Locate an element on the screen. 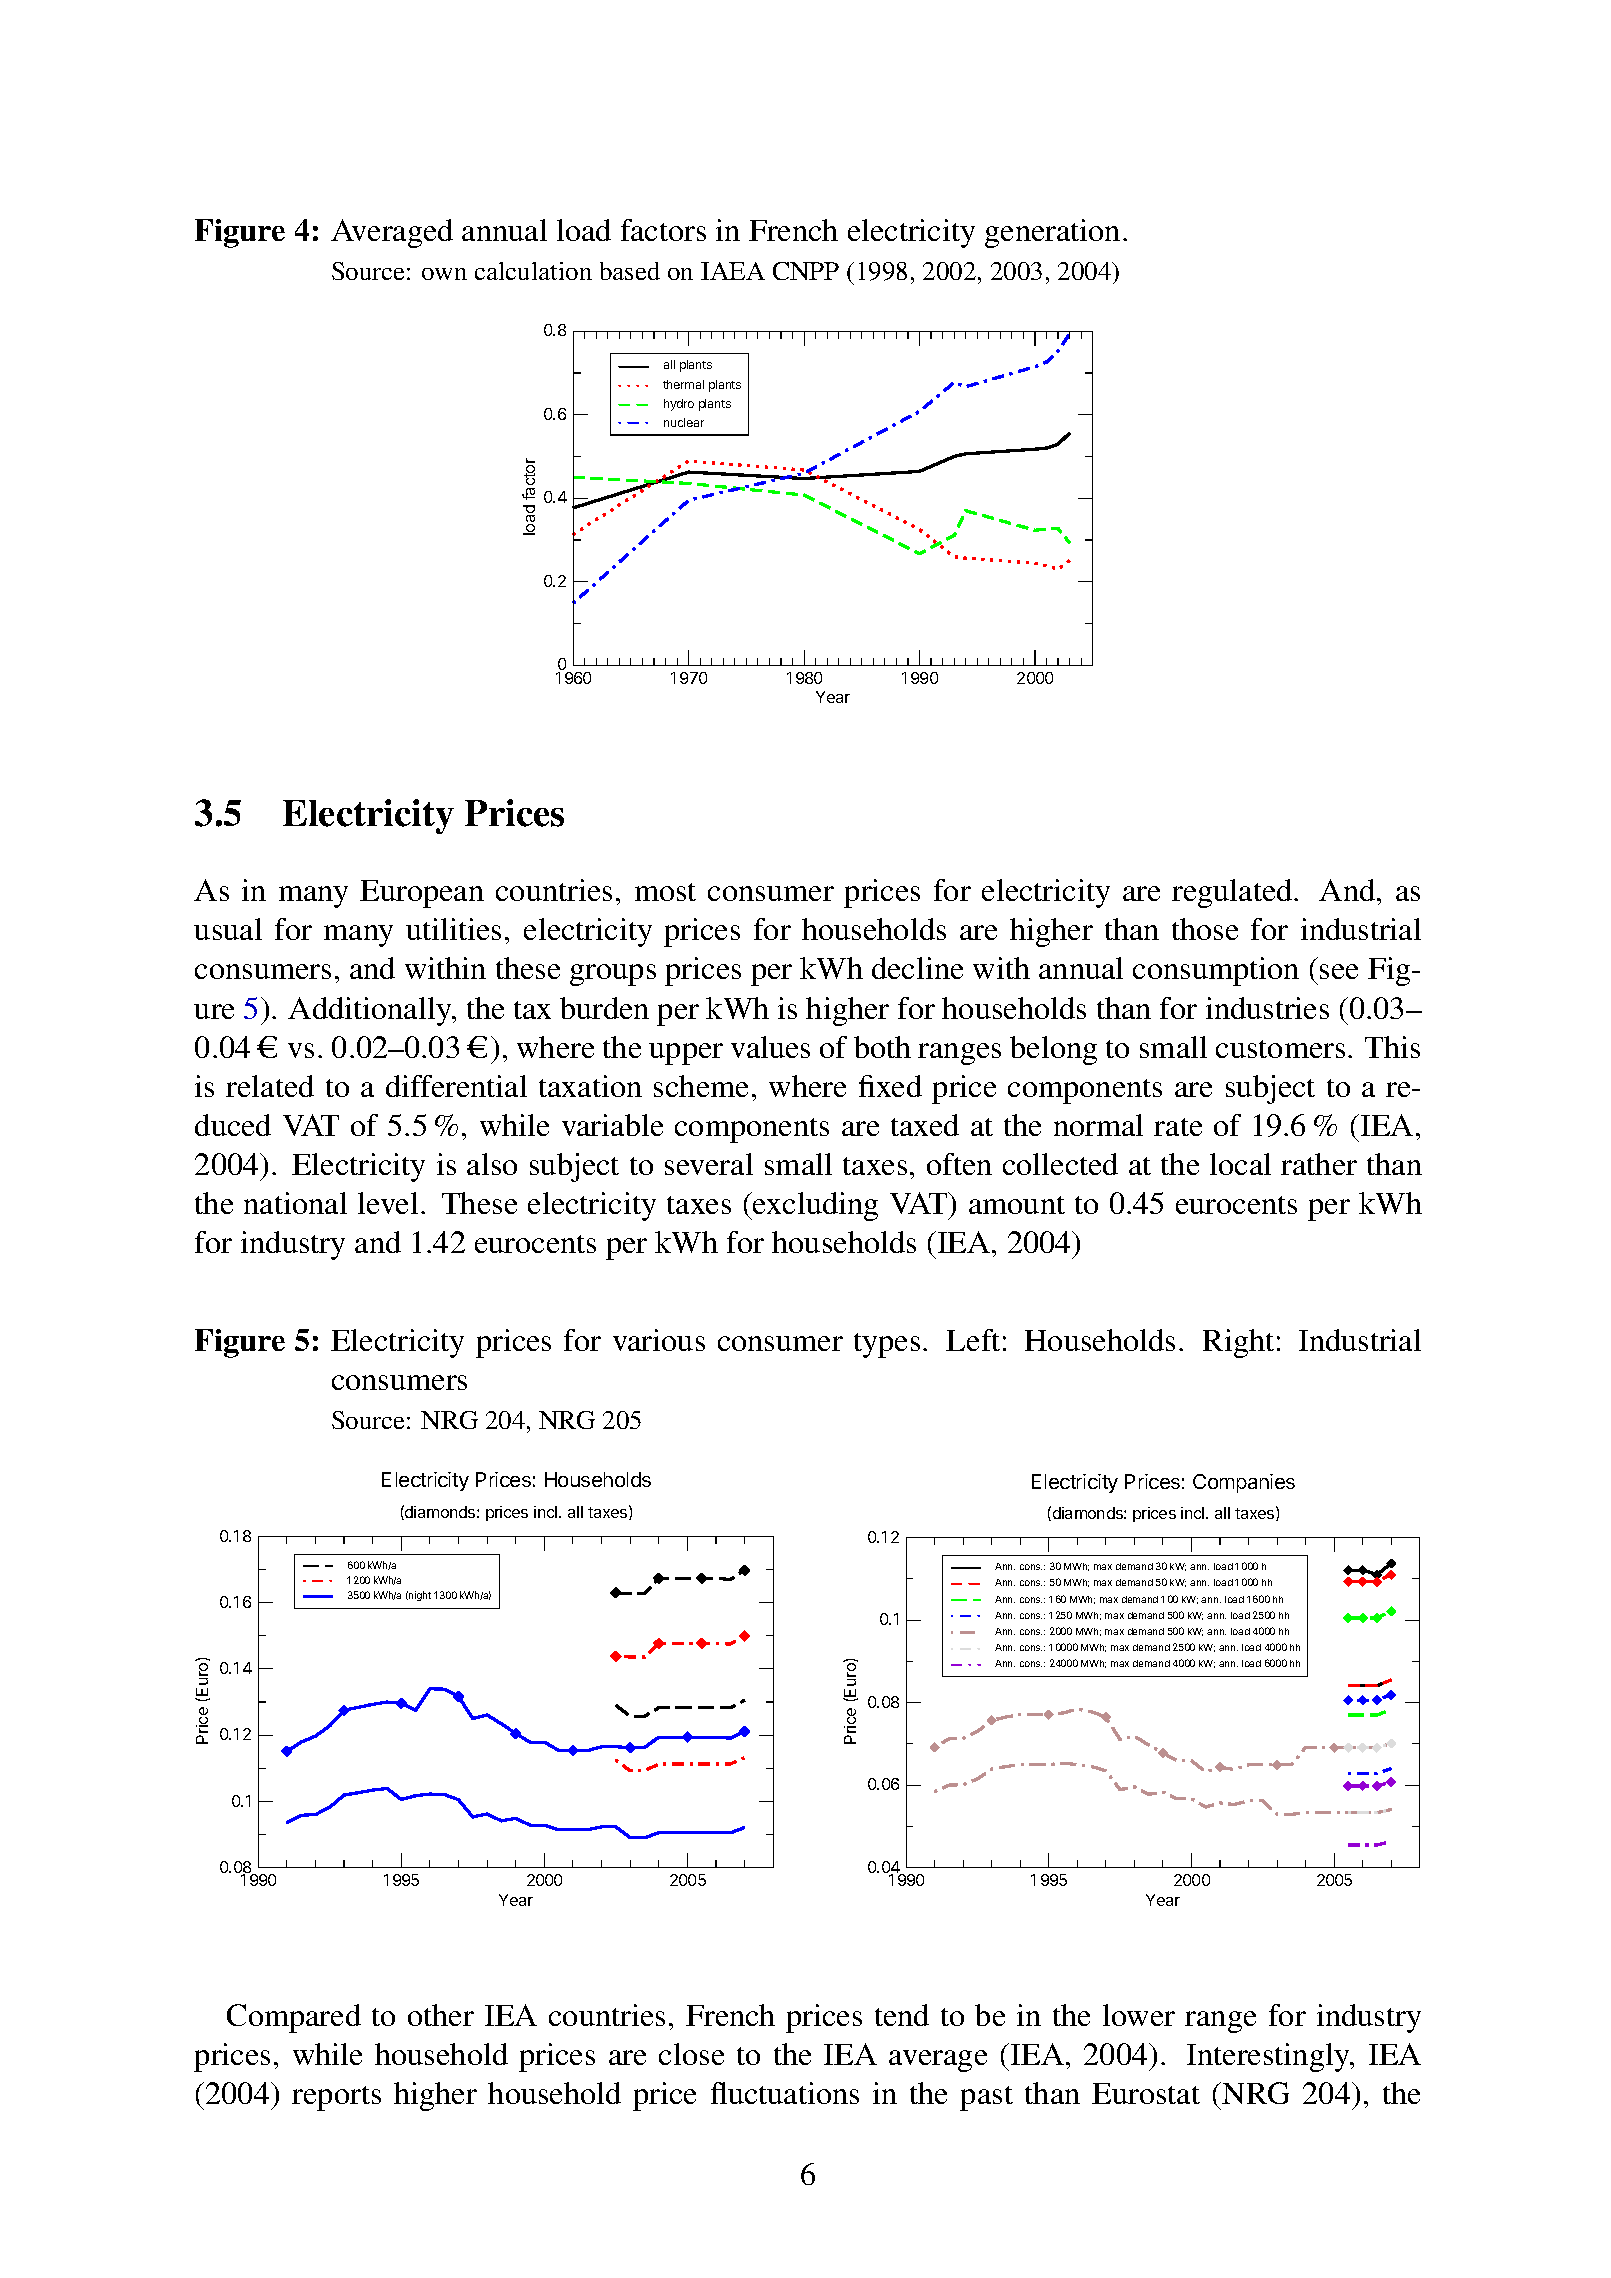 This screenshot has height=2278, width=1611. utilities is located at coordinates (453, 929).
